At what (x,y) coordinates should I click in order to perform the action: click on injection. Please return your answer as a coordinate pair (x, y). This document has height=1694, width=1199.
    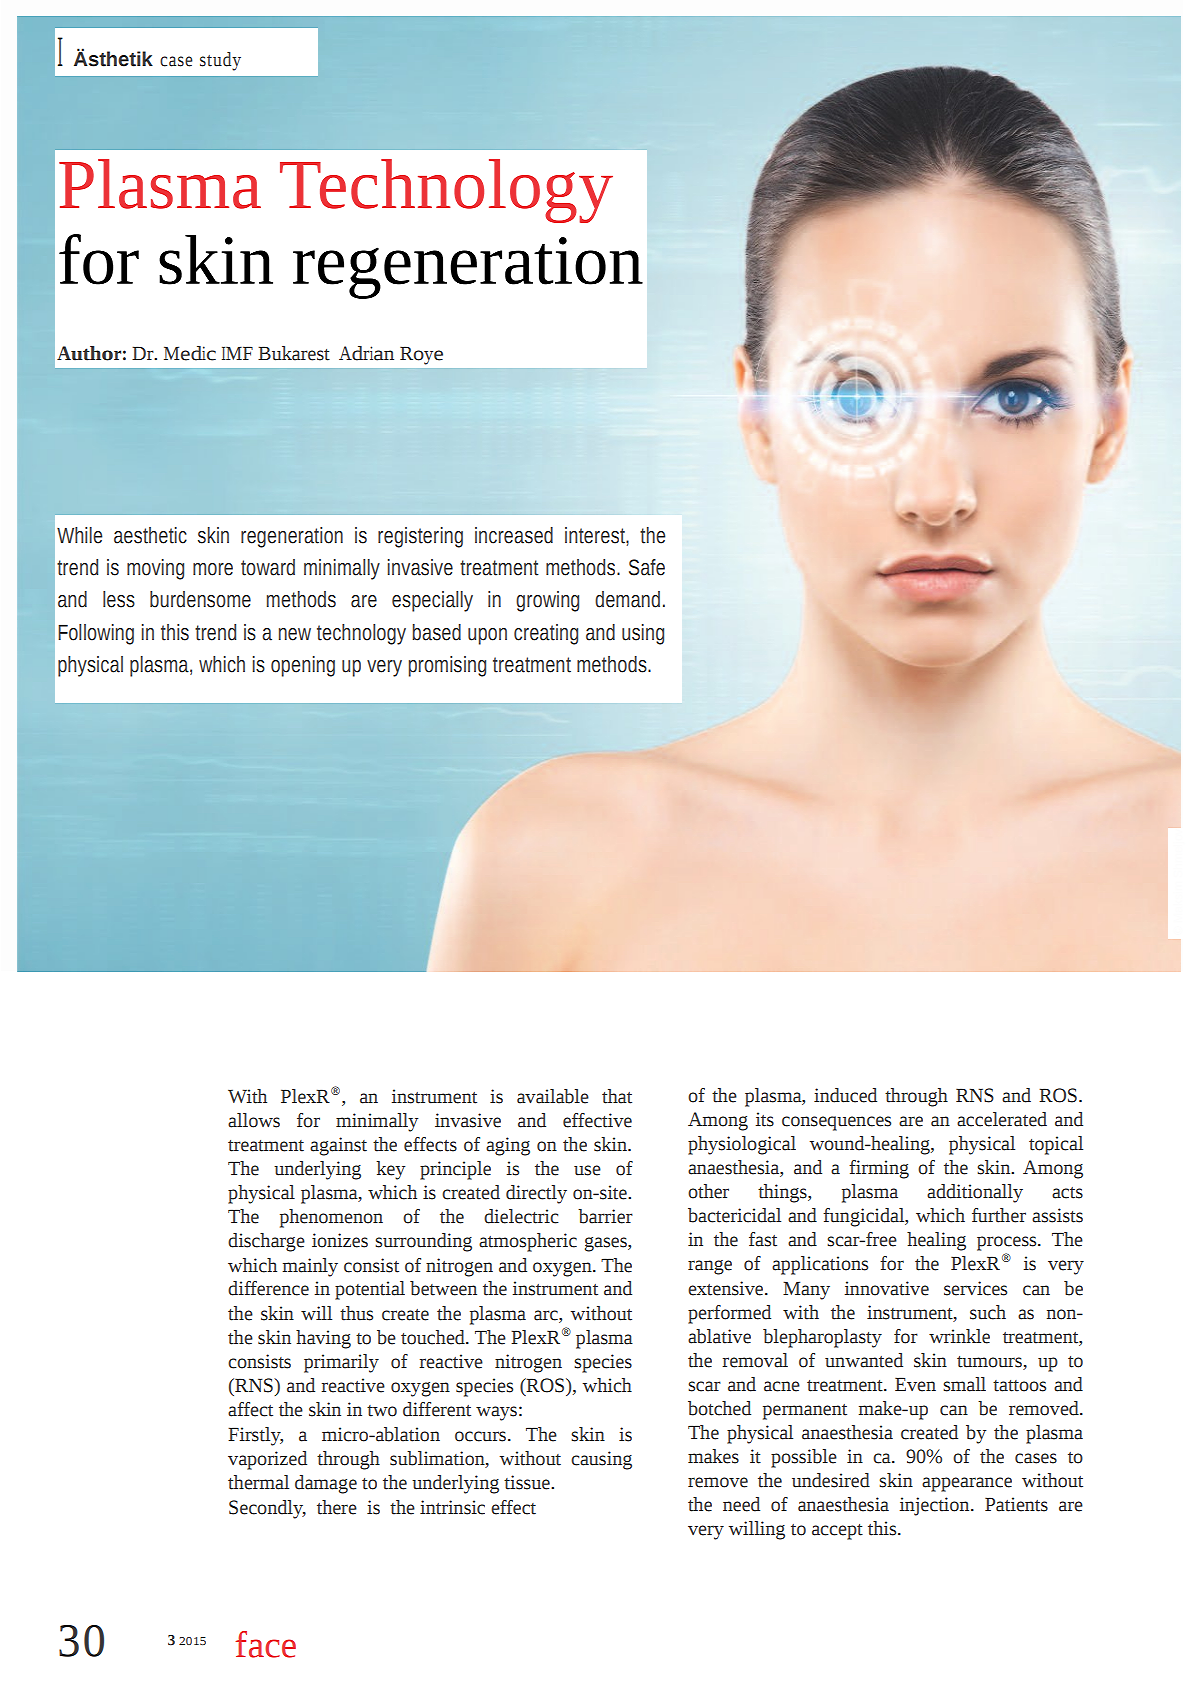
    Looking at the image, I should click on (936, 1506).
